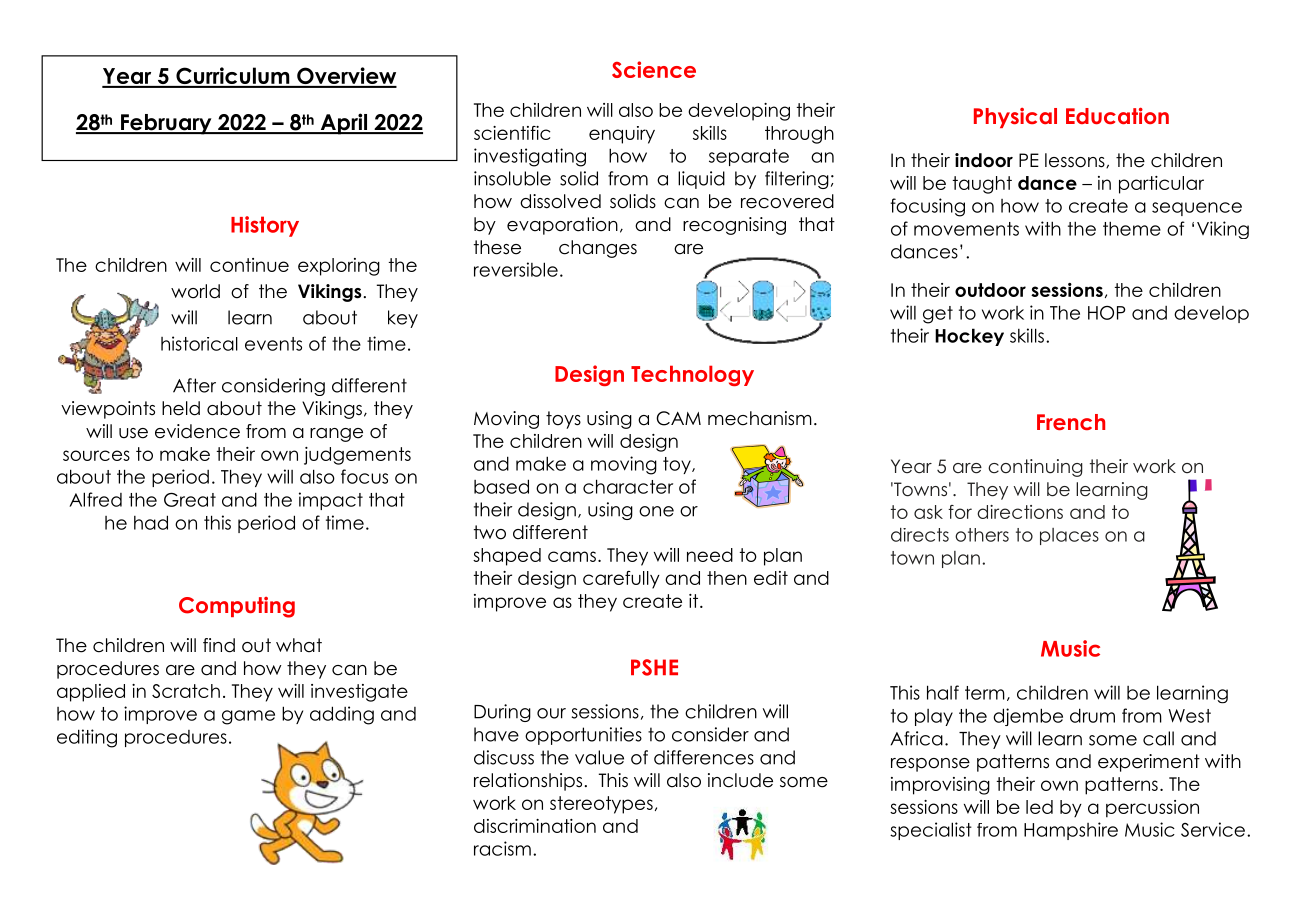 The height and width of the image is (924, 1308). What do you see at coordinates (628, 486) in the image?
I see `character` at bounding box center [628, 486].
